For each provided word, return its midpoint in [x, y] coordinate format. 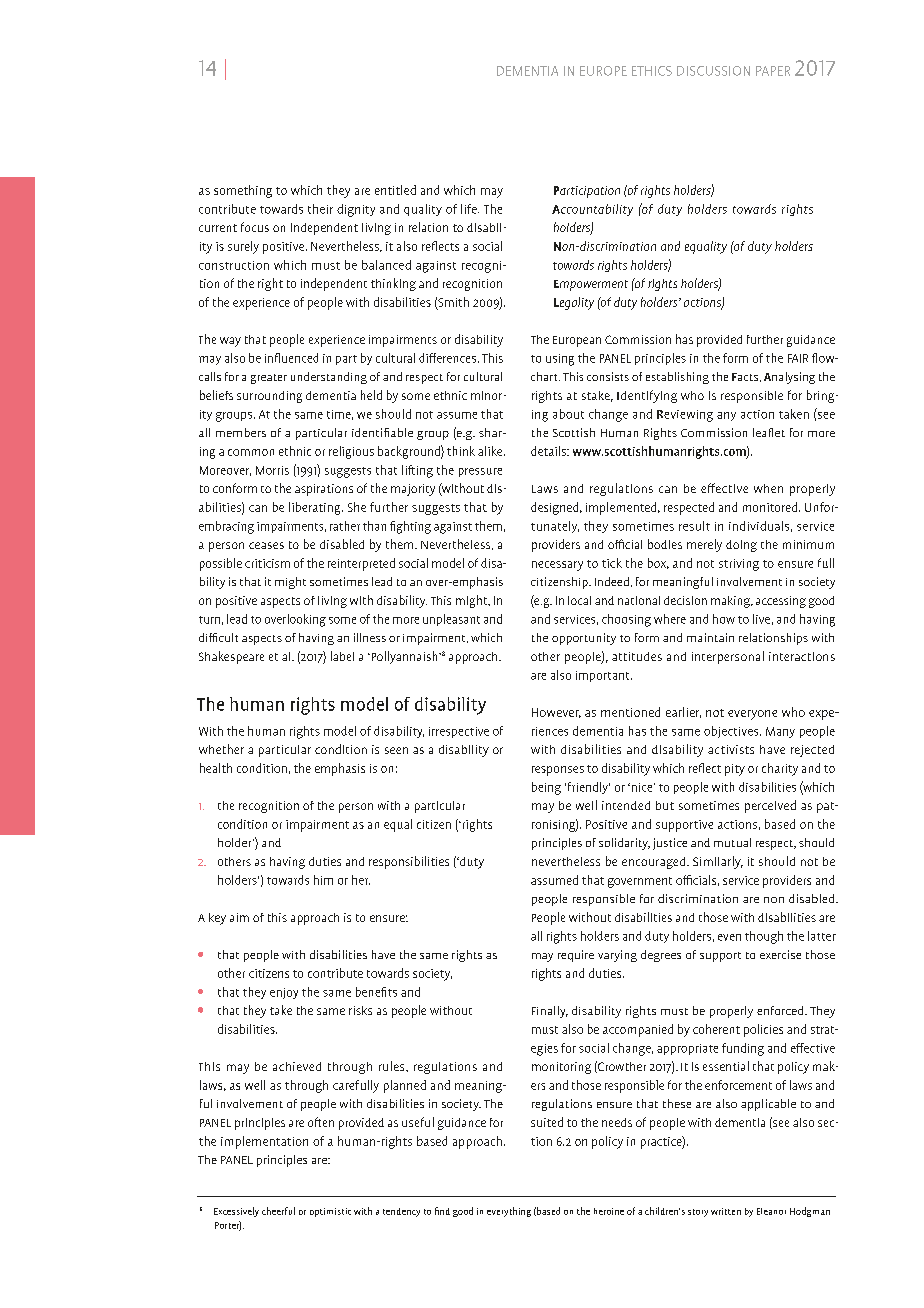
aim [239, 917]
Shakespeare [231, 657]
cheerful [278, 1211]
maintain [710, 637]
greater [269, 379]
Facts [746, 377]
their [320, 209]
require [576, 956]
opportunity [584, 639]
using [560, 360]
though [764, 937]
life [470, 209]
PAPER [773, 71]
